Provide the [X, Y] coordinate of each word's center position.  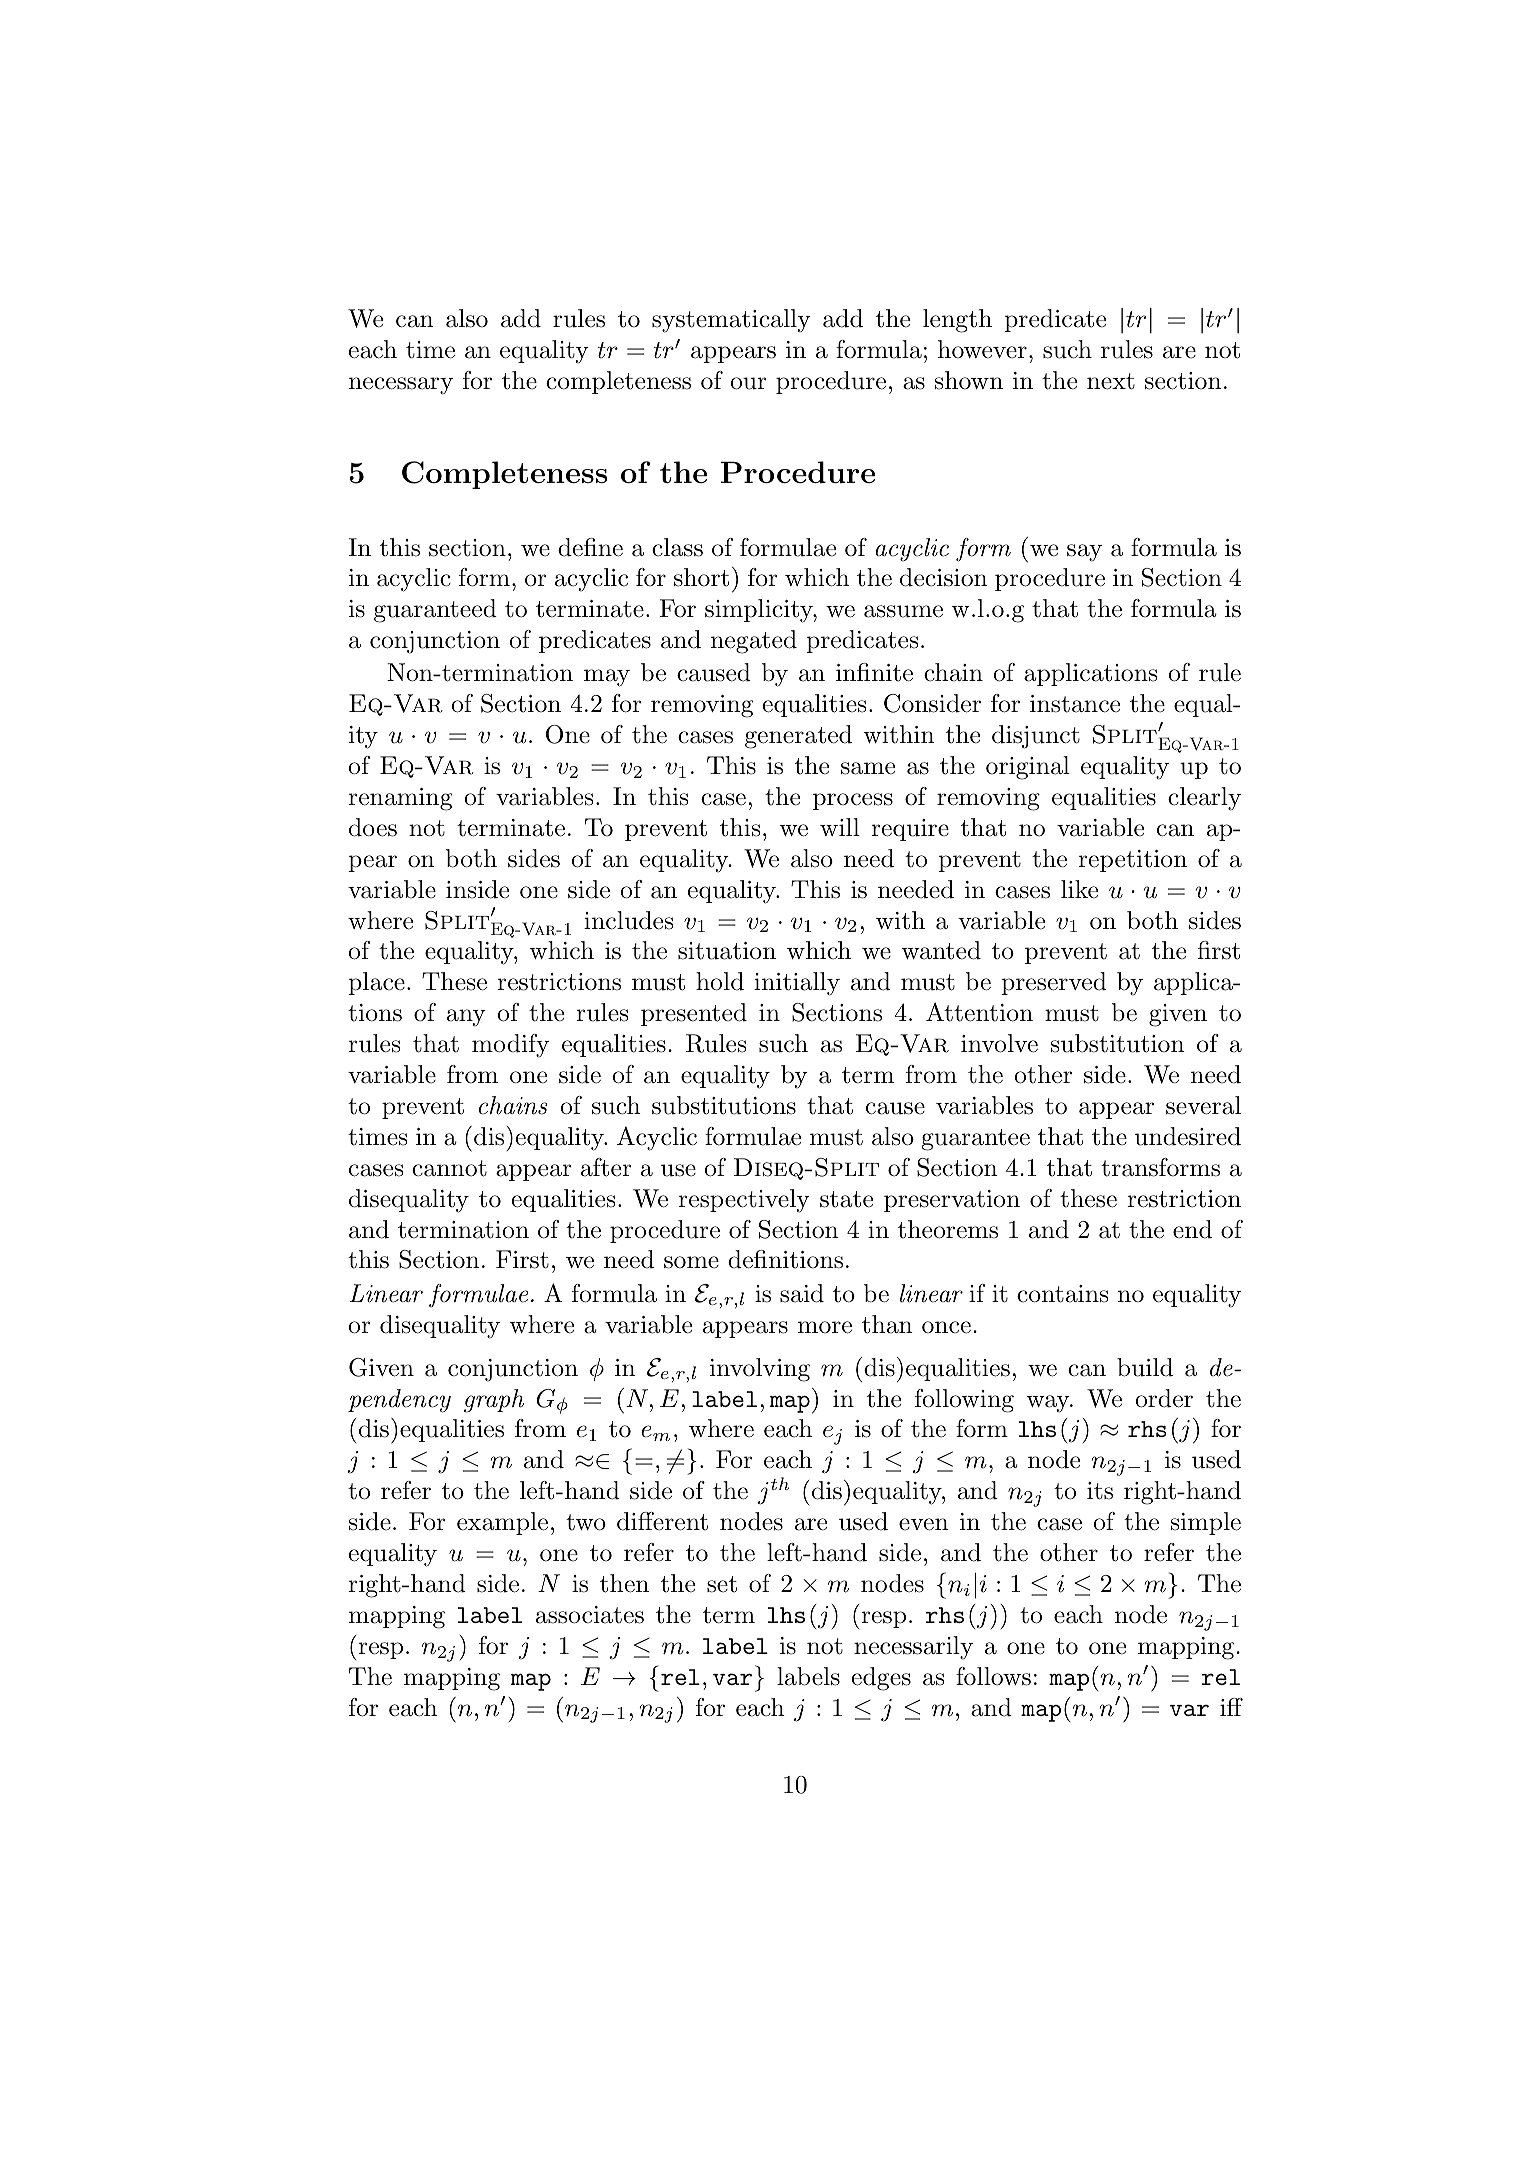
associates [590, 1615]
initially [797, 984]
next [1111, 381]
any [466, 1018]
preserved [1054, 983]
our [748, 383]
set [722, 1584]
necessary [401, 386]
